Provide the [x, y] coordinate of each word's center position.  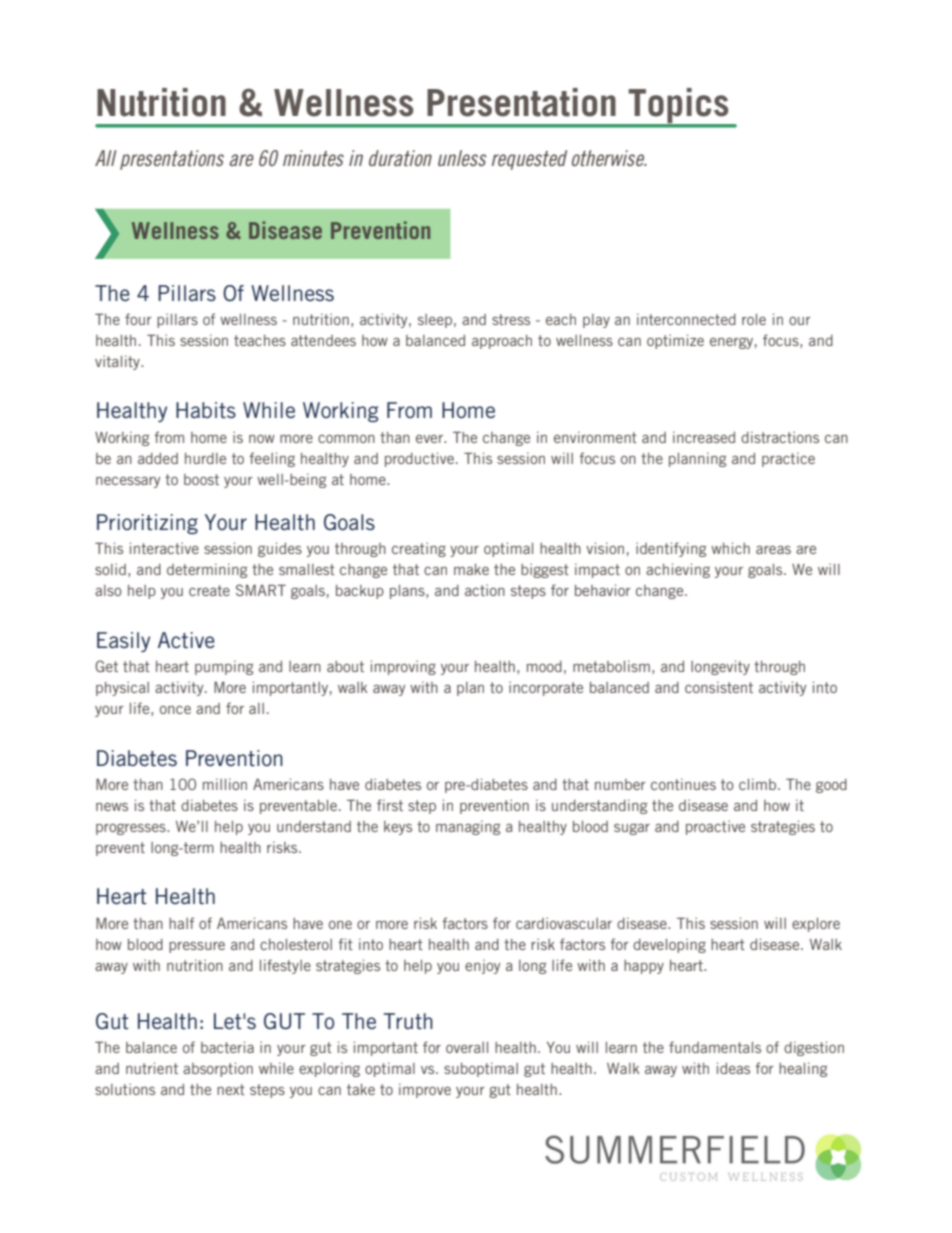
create [209, 590]
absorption [218, 1069]
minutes [313, 158]
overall [467, 1047]
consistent [719, 687]
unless [462, 158]
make [471, 569]
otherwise [609, 158]
